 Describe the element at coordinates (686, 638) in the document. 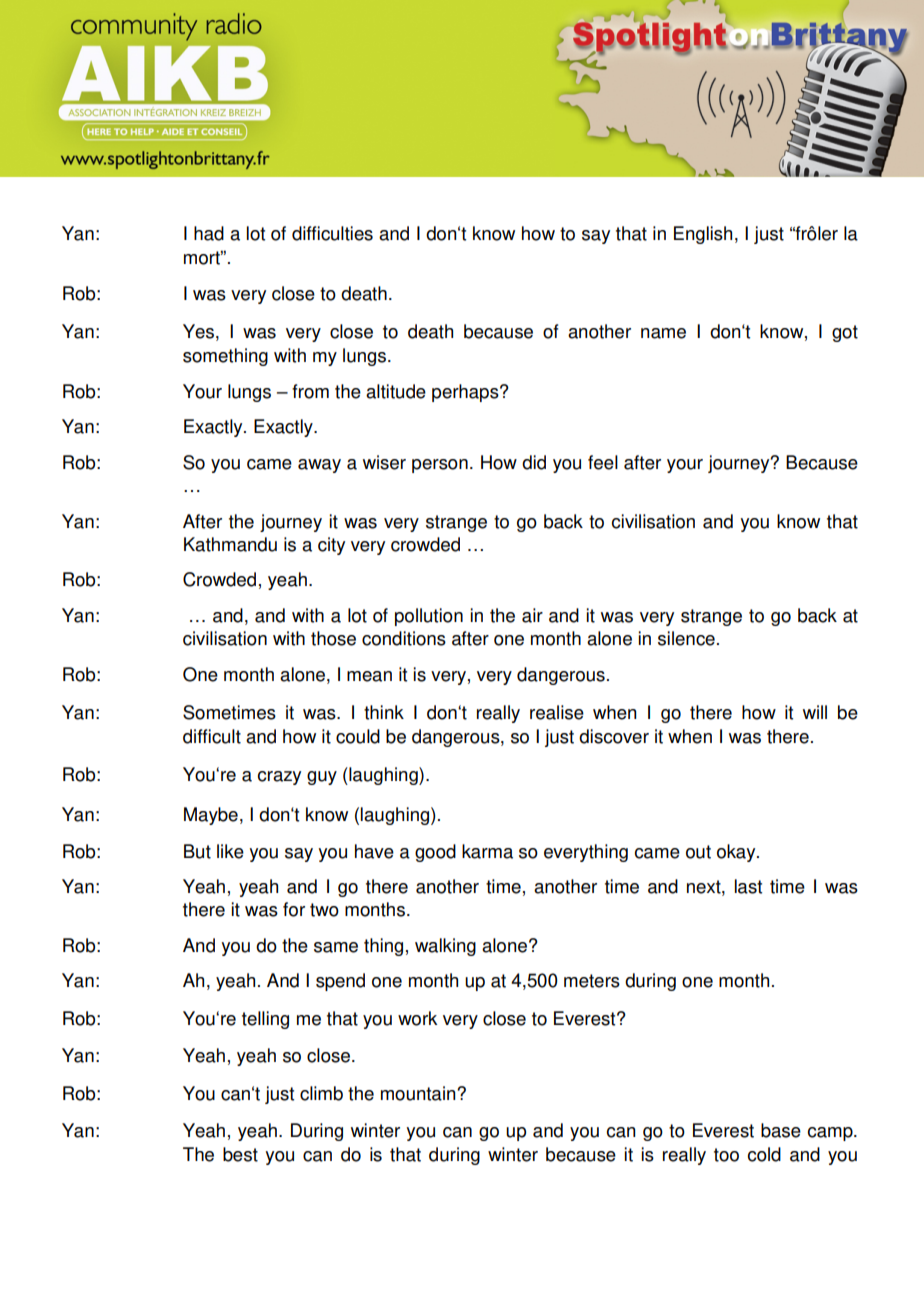

I see `silence` at that location.
